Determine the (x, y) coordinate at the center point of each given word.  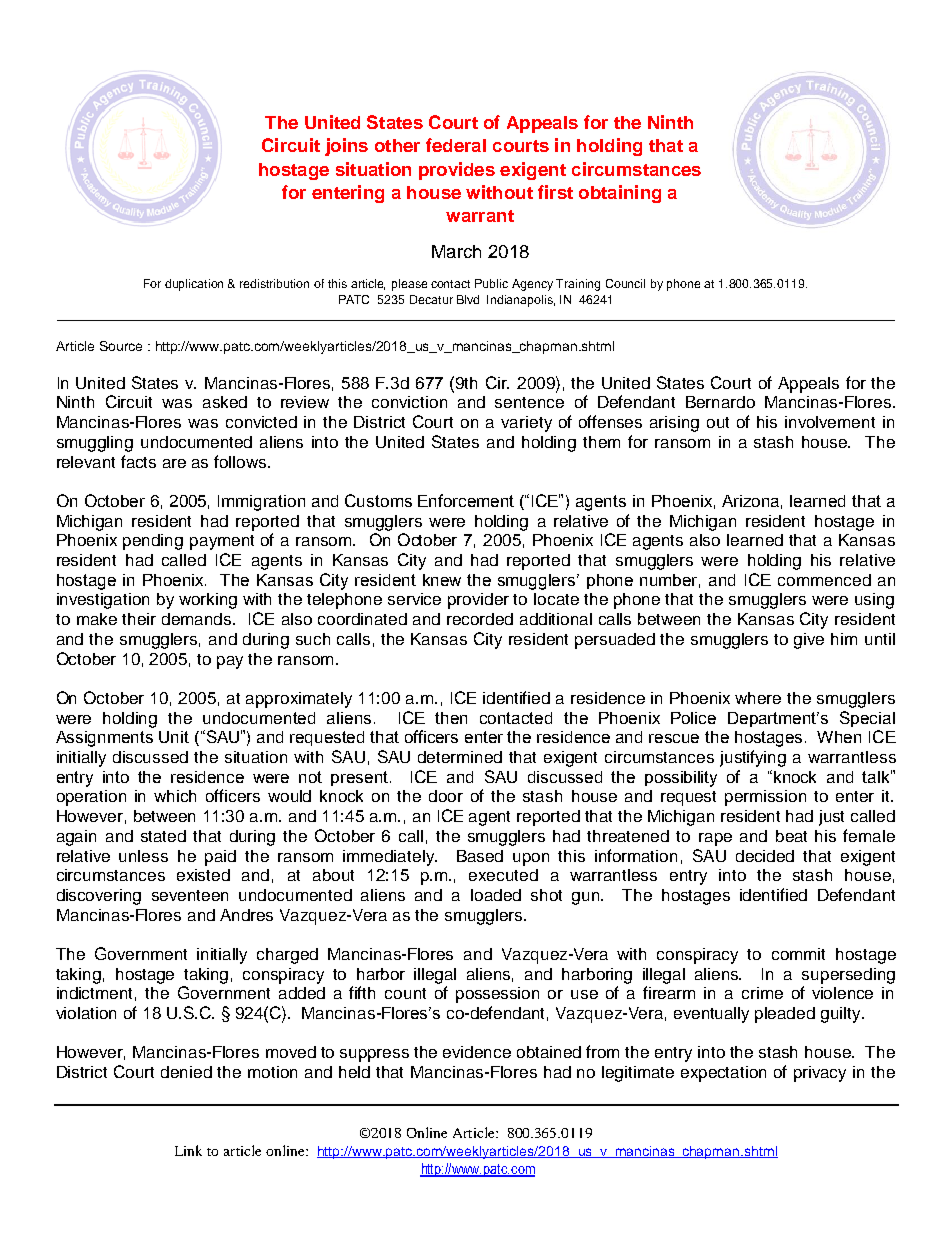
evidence (477, 1052)
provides (457, 171)
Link (188, 1150)
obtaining (620, 194)
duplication (194, 285)
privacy (820, 1074)
